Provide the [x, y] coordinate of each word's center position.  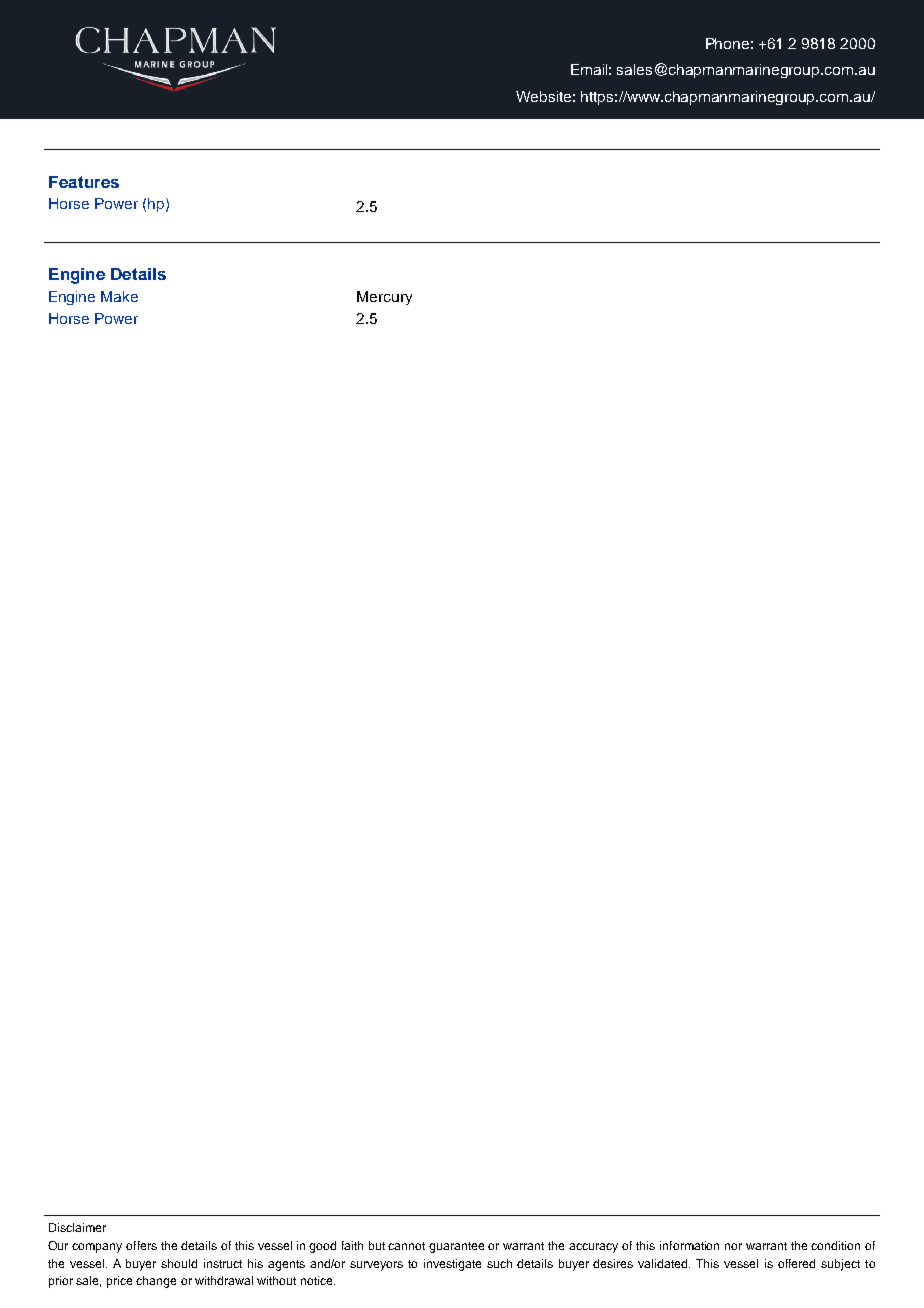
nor [733, 1246]
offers [141, 1245]
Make [119, 296]
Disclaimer [77, 1227]
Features [84, 182]
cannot [406, 1246]
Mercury [384, 298]
